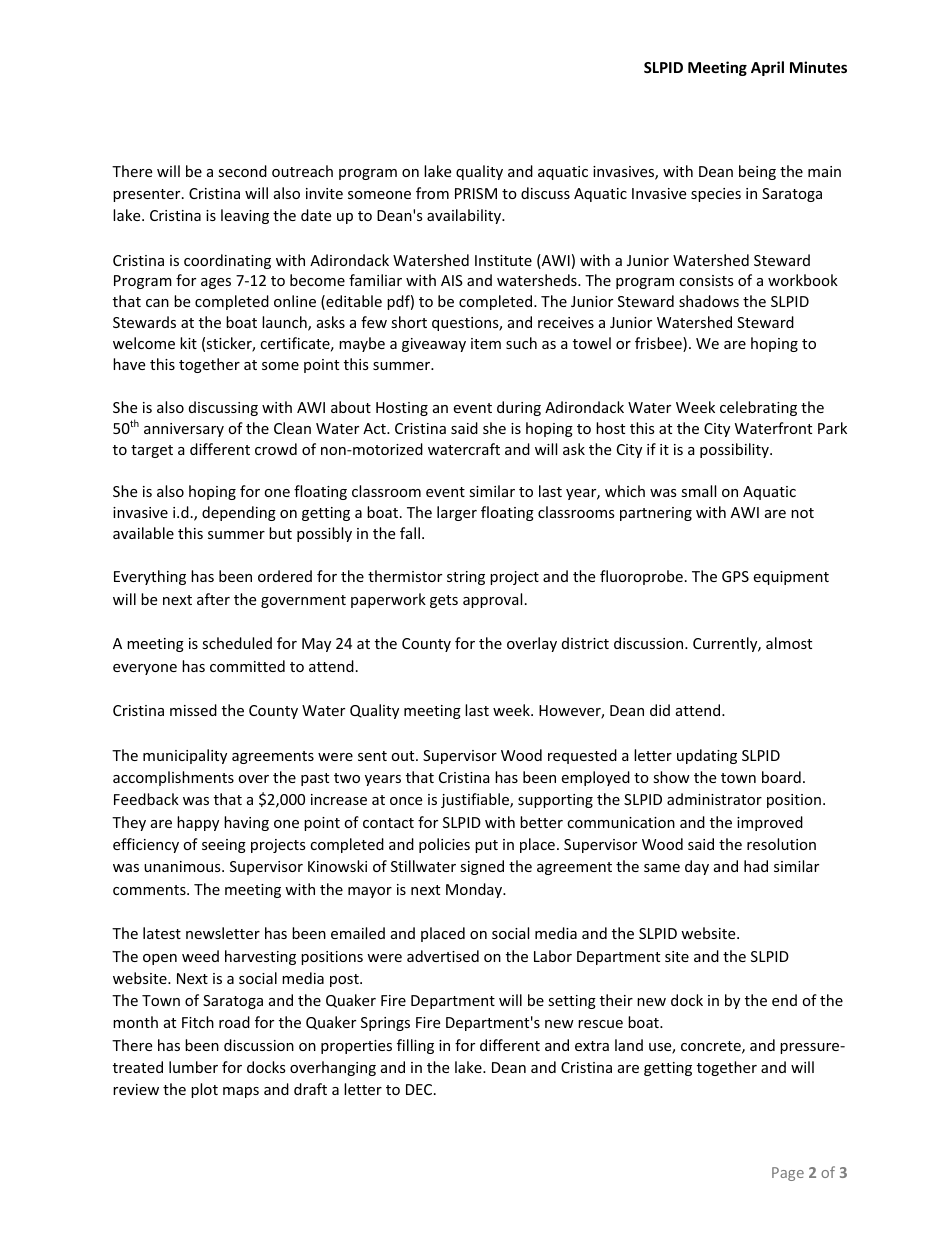 This image has width=952, height=1233. Describe the element at coordinates (735, 450) in the image. I see `possibility` at that location.
